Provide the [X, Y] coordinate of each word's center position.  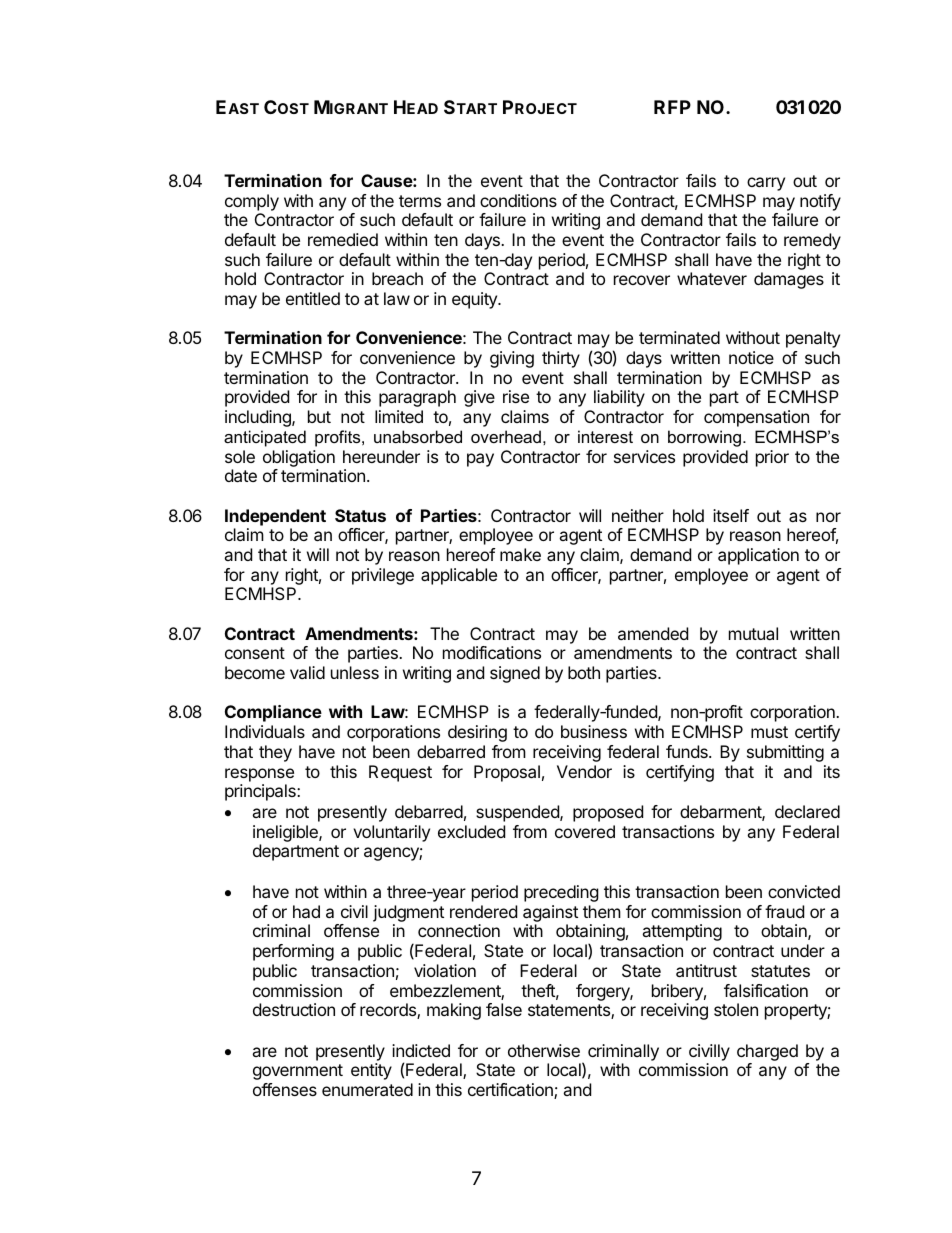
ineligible [286, 835]
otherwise [544, 1050]
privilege [383, 576]
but [319, 416]
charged [767, 1054]
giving [512, 359]
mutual [753, 633]
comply [252, 202]
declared [807, 811]
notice [751, 357]
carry [766, 184]
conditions [518, 200]
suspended [518, 813]
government [298, 1072]
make [520, 554]
